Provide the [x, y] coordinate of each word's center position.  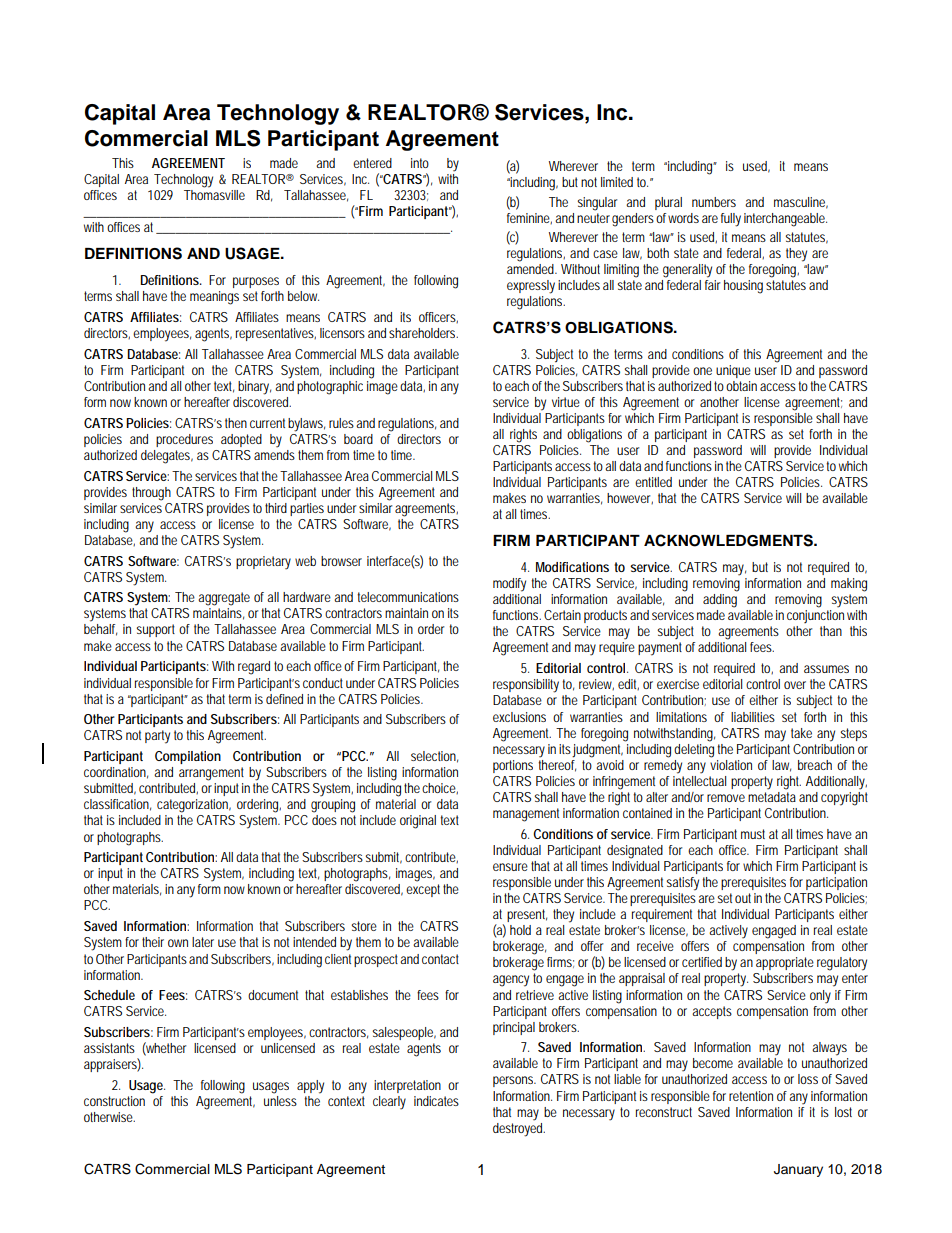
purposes [256, 282]
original [418, 822]
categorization [194, 806]
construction [114, 1101]
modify [509, 585]
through [151, 494]
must [753, 834]
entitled [653, 482]
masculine [801, 203]
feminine [529, 218]
